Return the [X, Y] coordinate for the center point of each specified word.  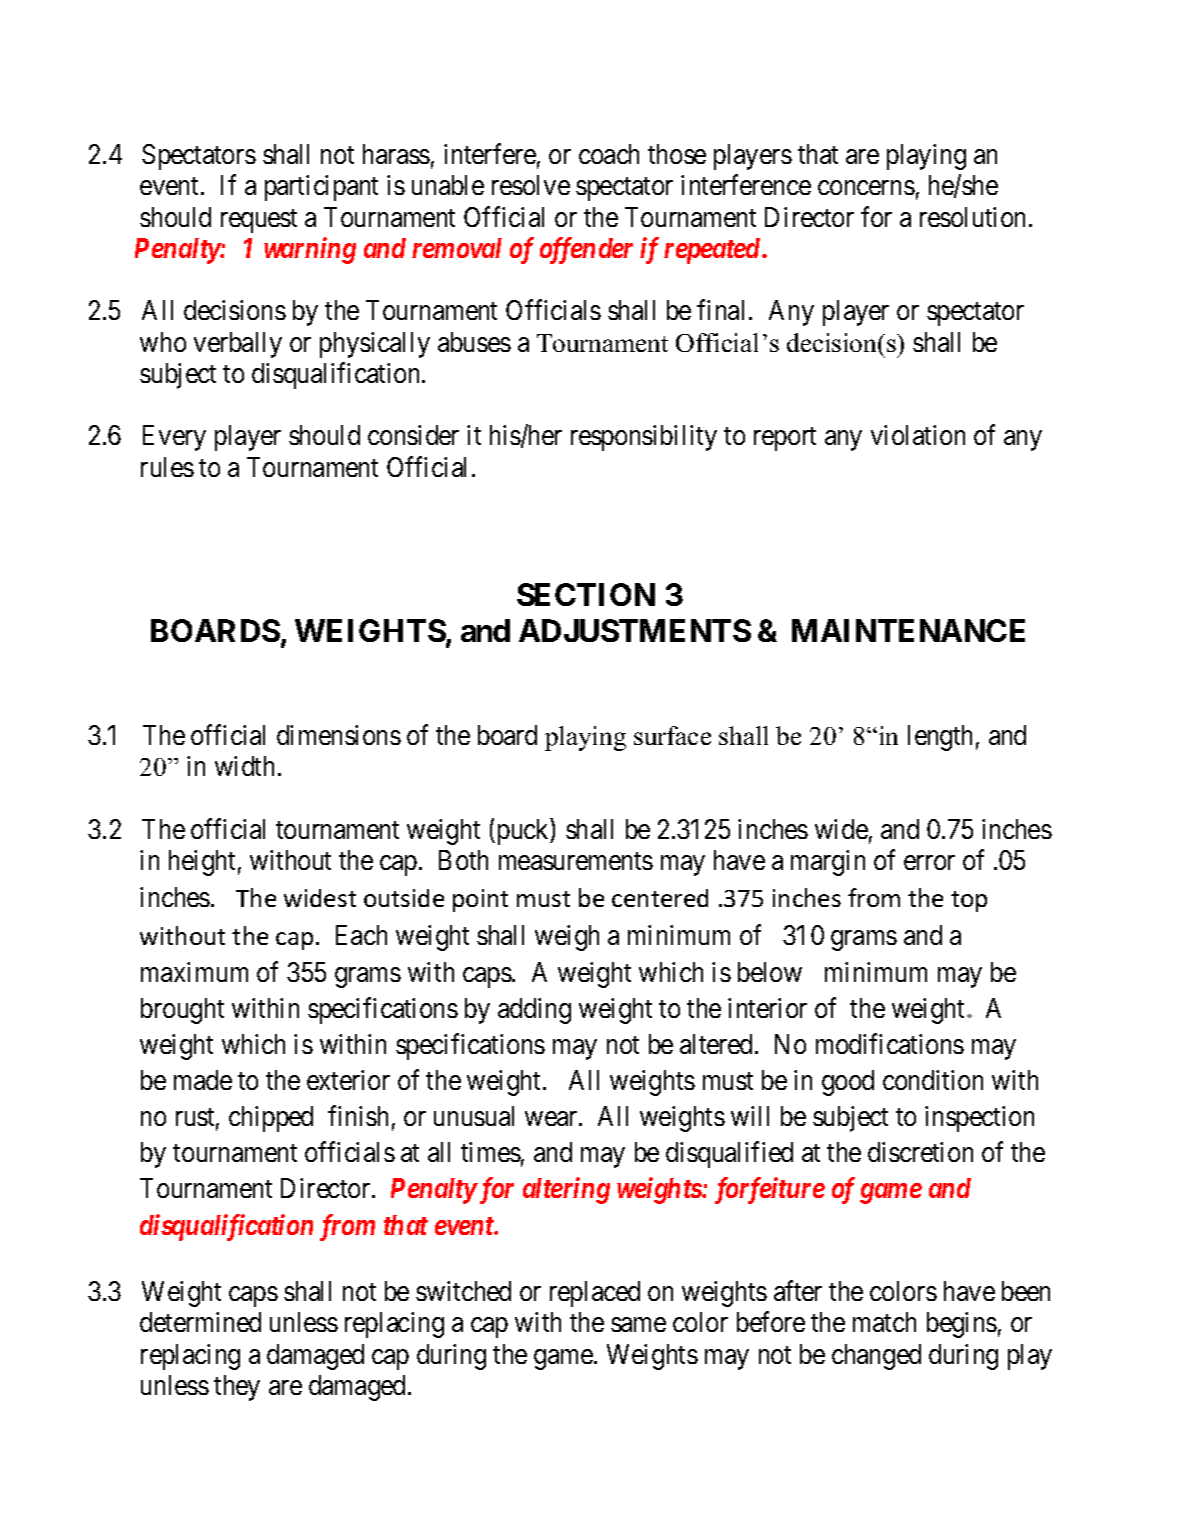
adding [534, 1011]
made [203, 1080]
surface [672, 735]
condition [933, 1080]
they [237, 1388]
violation [918, 435]
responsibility [644, 438]
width [244, 766]
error [929, 862]
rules [167, 467]
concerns [866, 188]
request [259, 221]
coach [609, 154]
